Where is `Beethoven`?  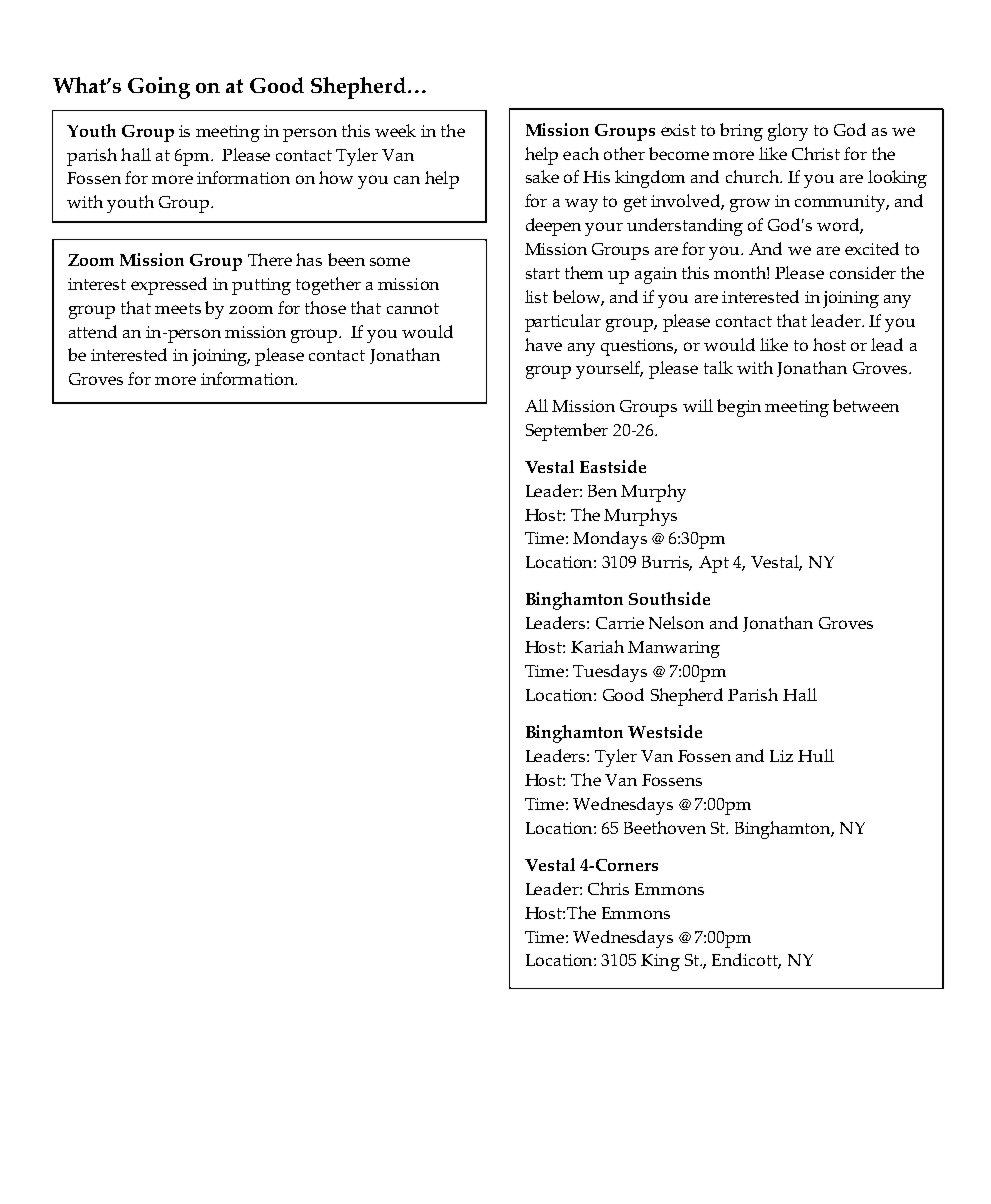
Beethoven is located at coordinates (665, 827).
